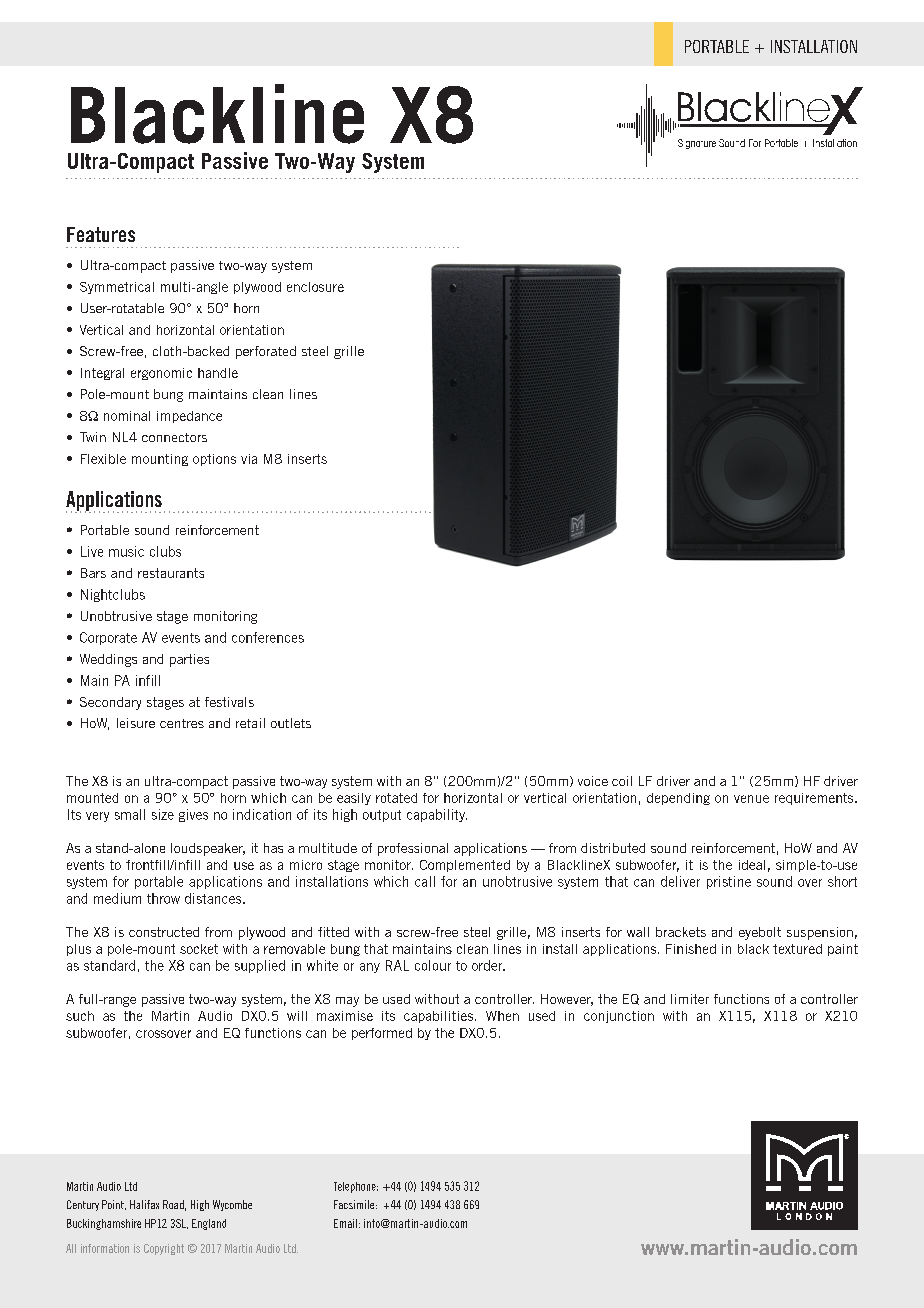 The image size is (924, 1308). Describe the element at coordinates (163, 898) in the screenshot. I see `throw` at that location.
